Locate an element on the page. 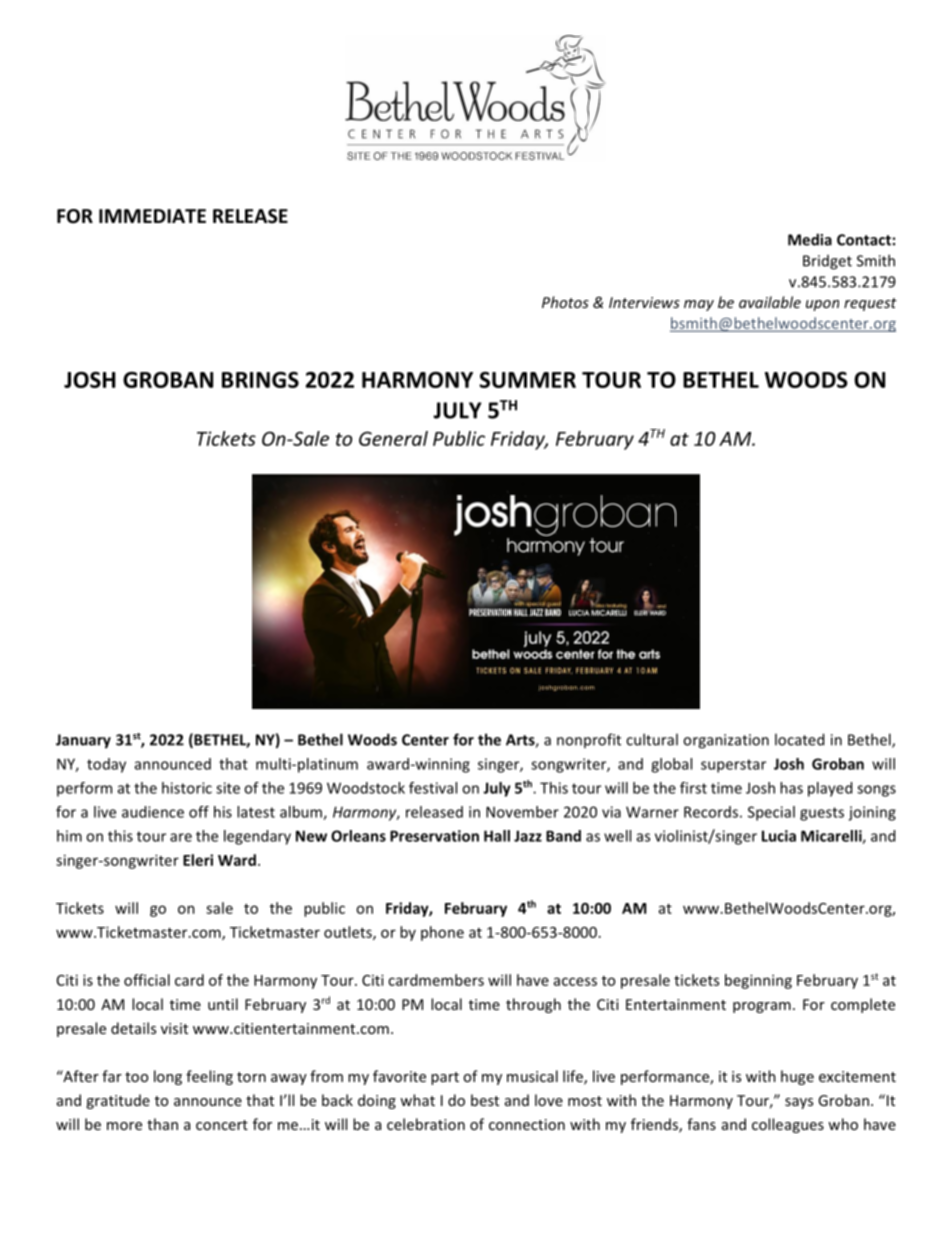 The height and width of the image is (1233, 952). long is located at coordinates (168, 1077).
